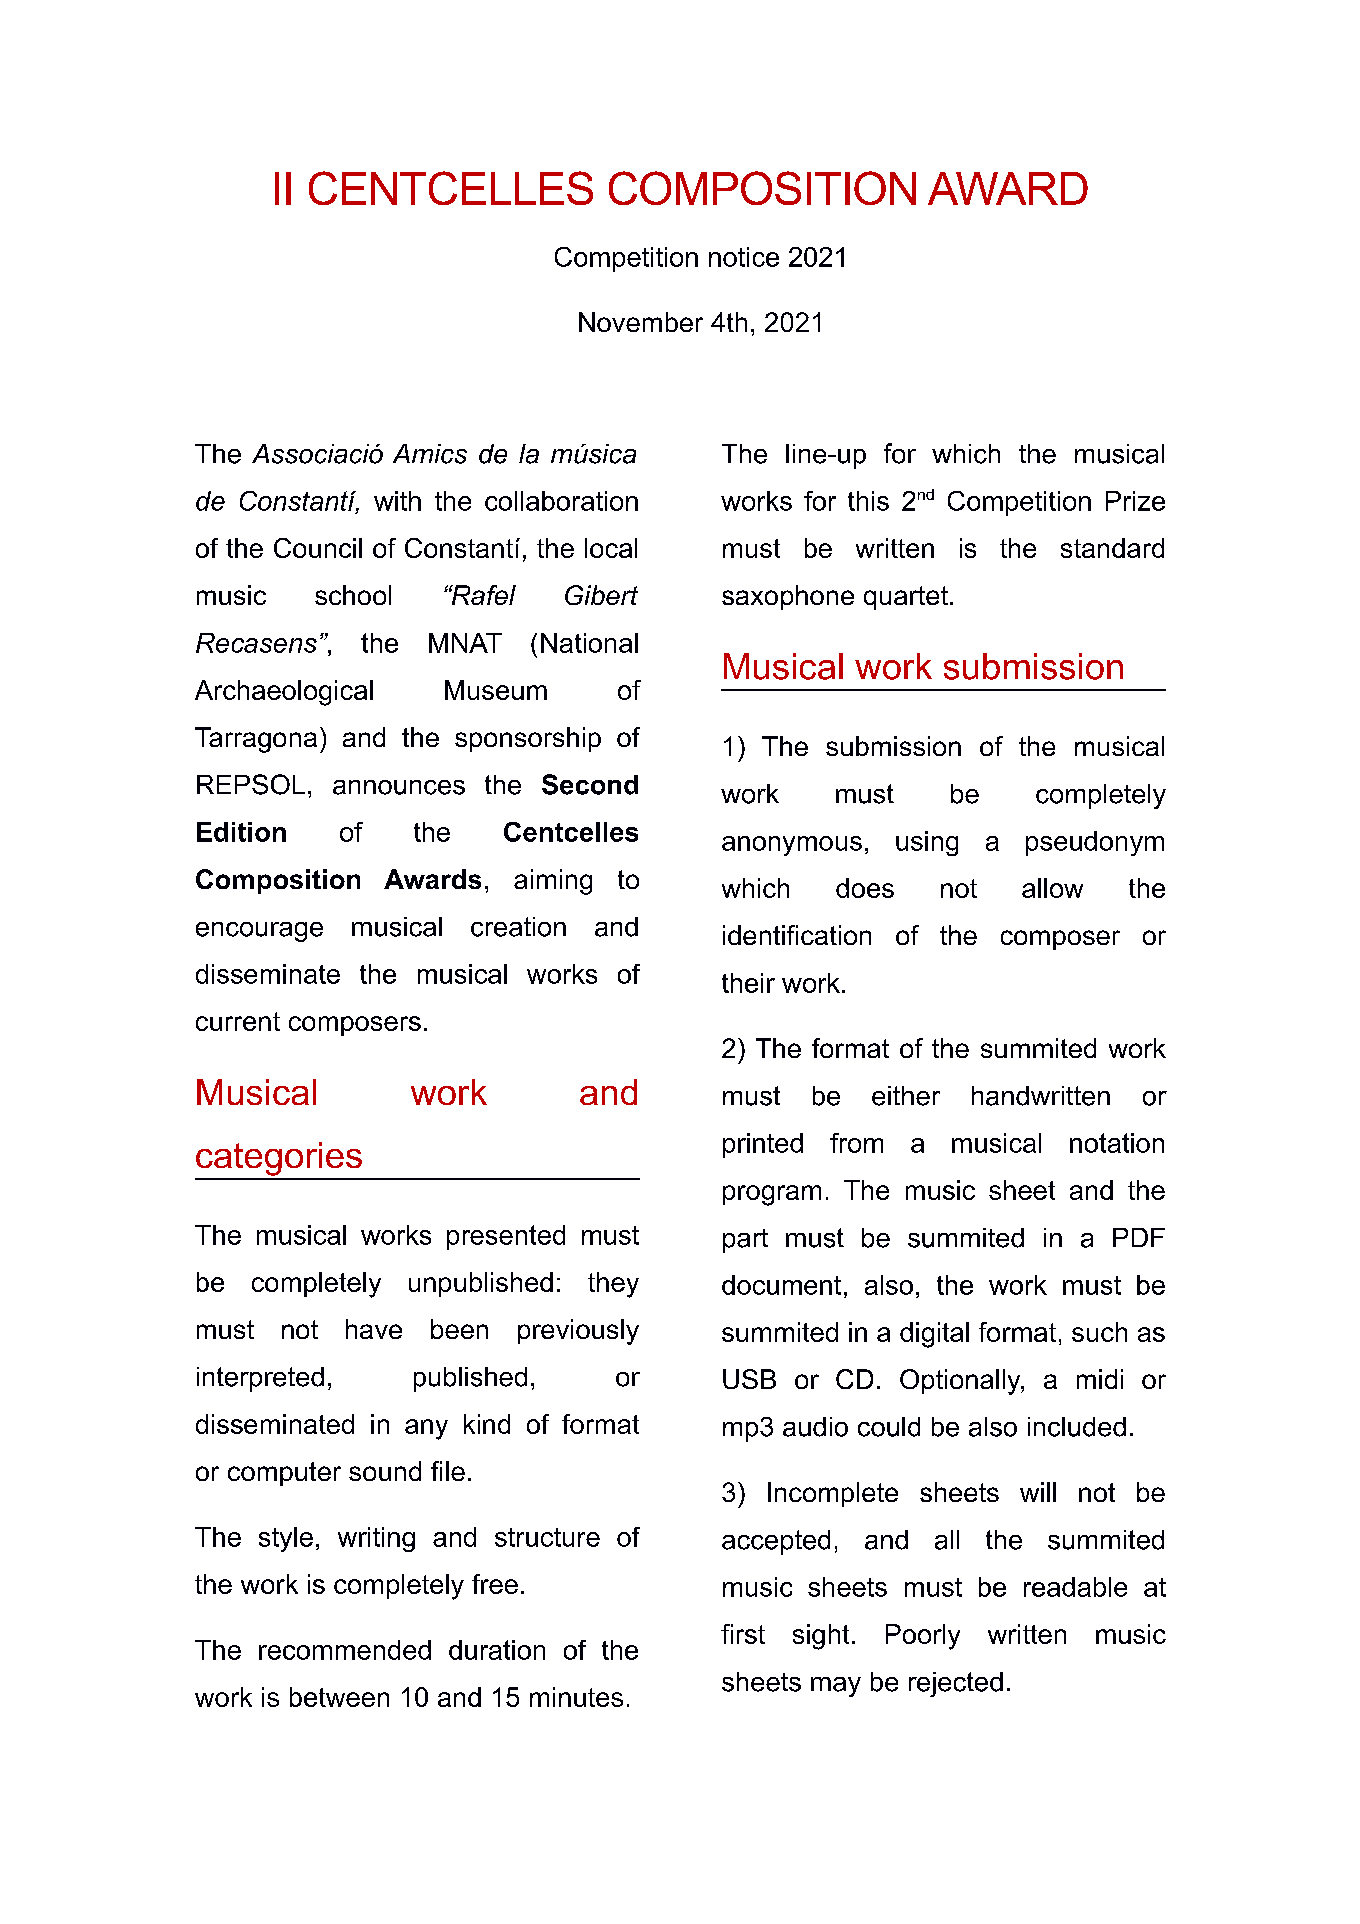 Image resolution: width=1360 pixels, height=1924 pixels. What do you see at coordinates (345, 1650) in the document?
I see `recommended` at bounding box center [345, 1650].
